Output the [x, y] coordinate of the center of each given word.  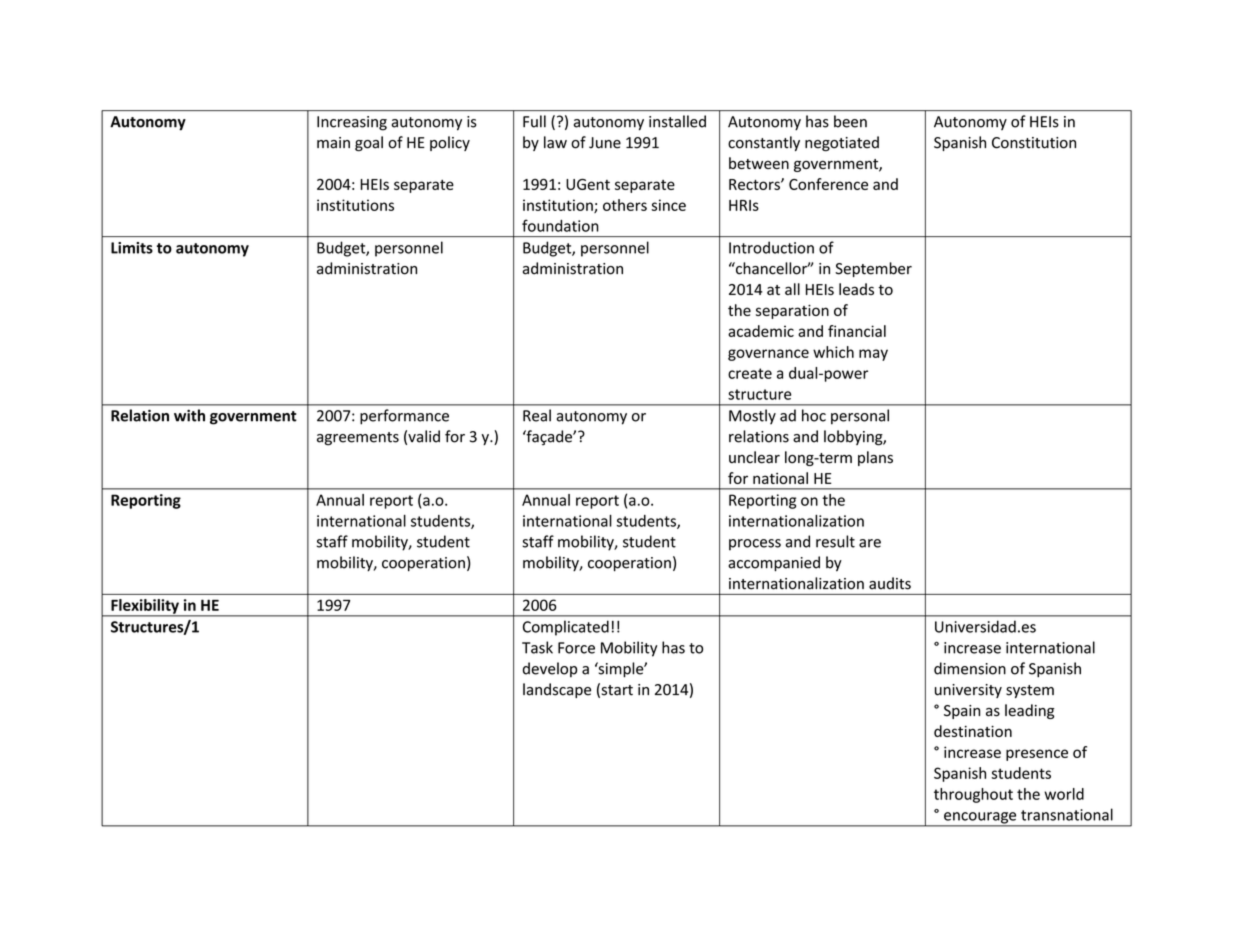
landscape [557, 690]
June [605, 143]
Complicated [566, 628]
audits [890, 583]
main [333, 143]
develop [550, 669]
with [189, 415]
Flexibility [145, 607]
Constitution [1034, 143]
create [750, 373]
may [873, 355]
